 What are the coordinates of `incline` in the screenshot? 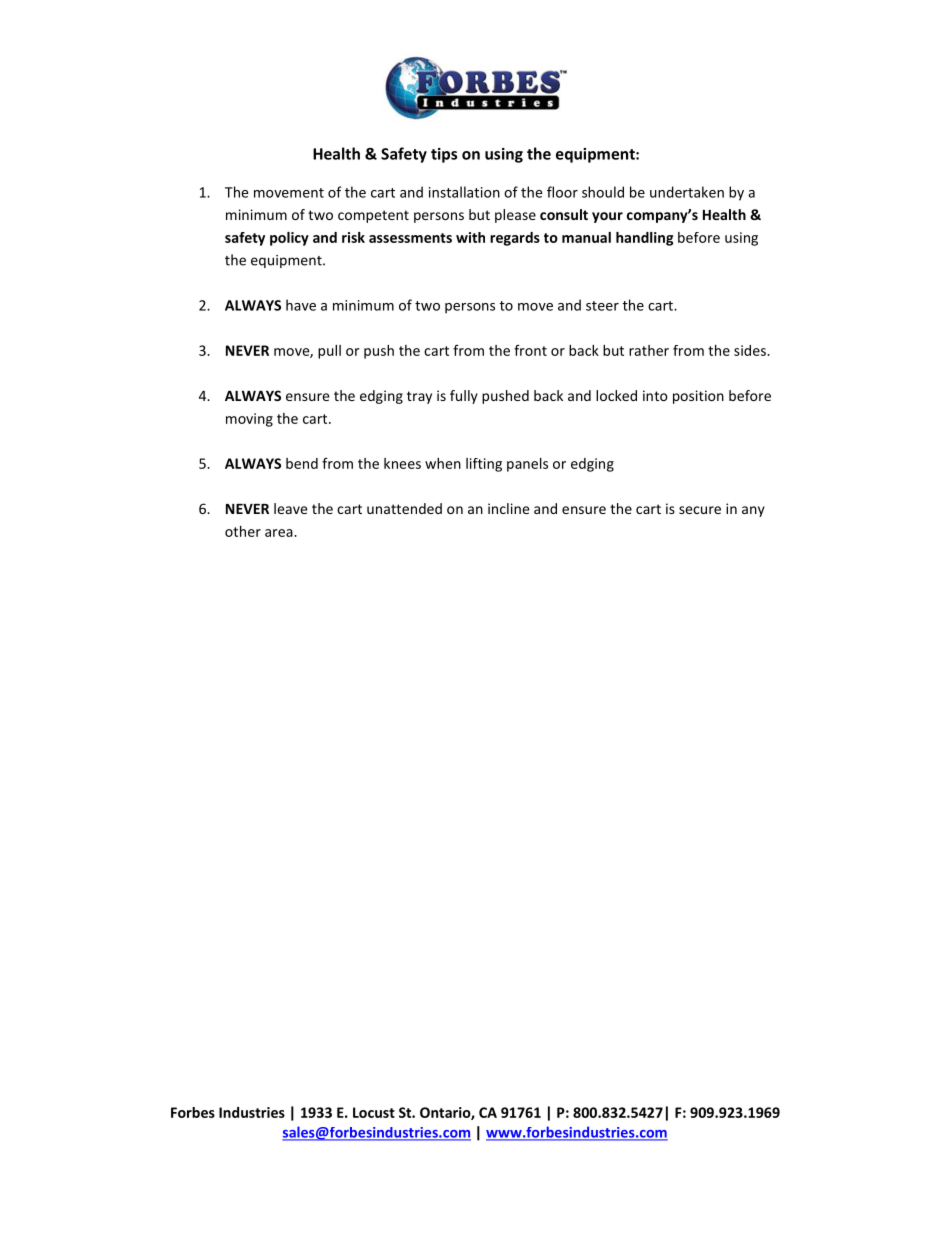 It's located at (508, 508).
